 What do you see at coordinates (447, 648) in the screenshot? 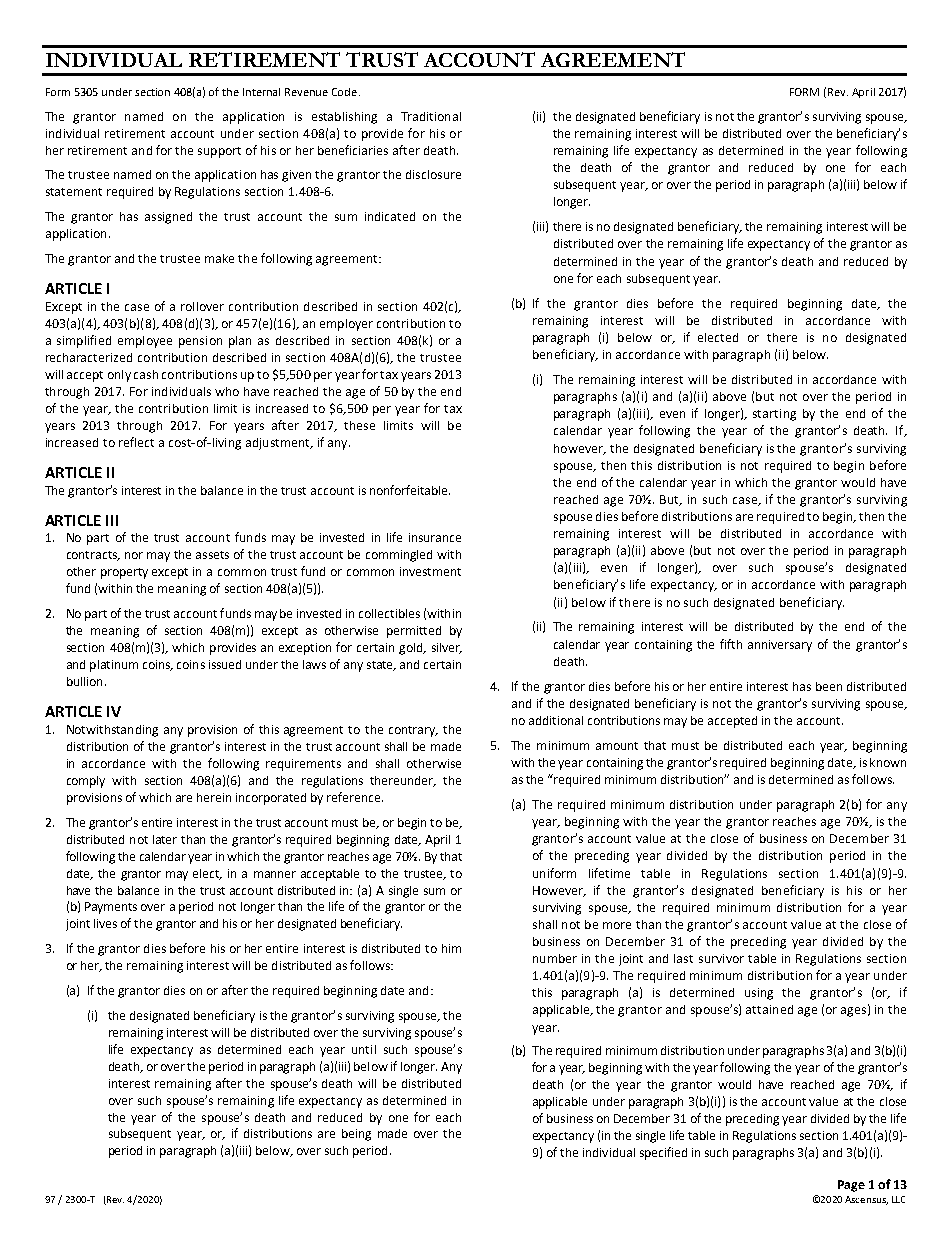
I see `silver` at bounding box center [447, 648].
